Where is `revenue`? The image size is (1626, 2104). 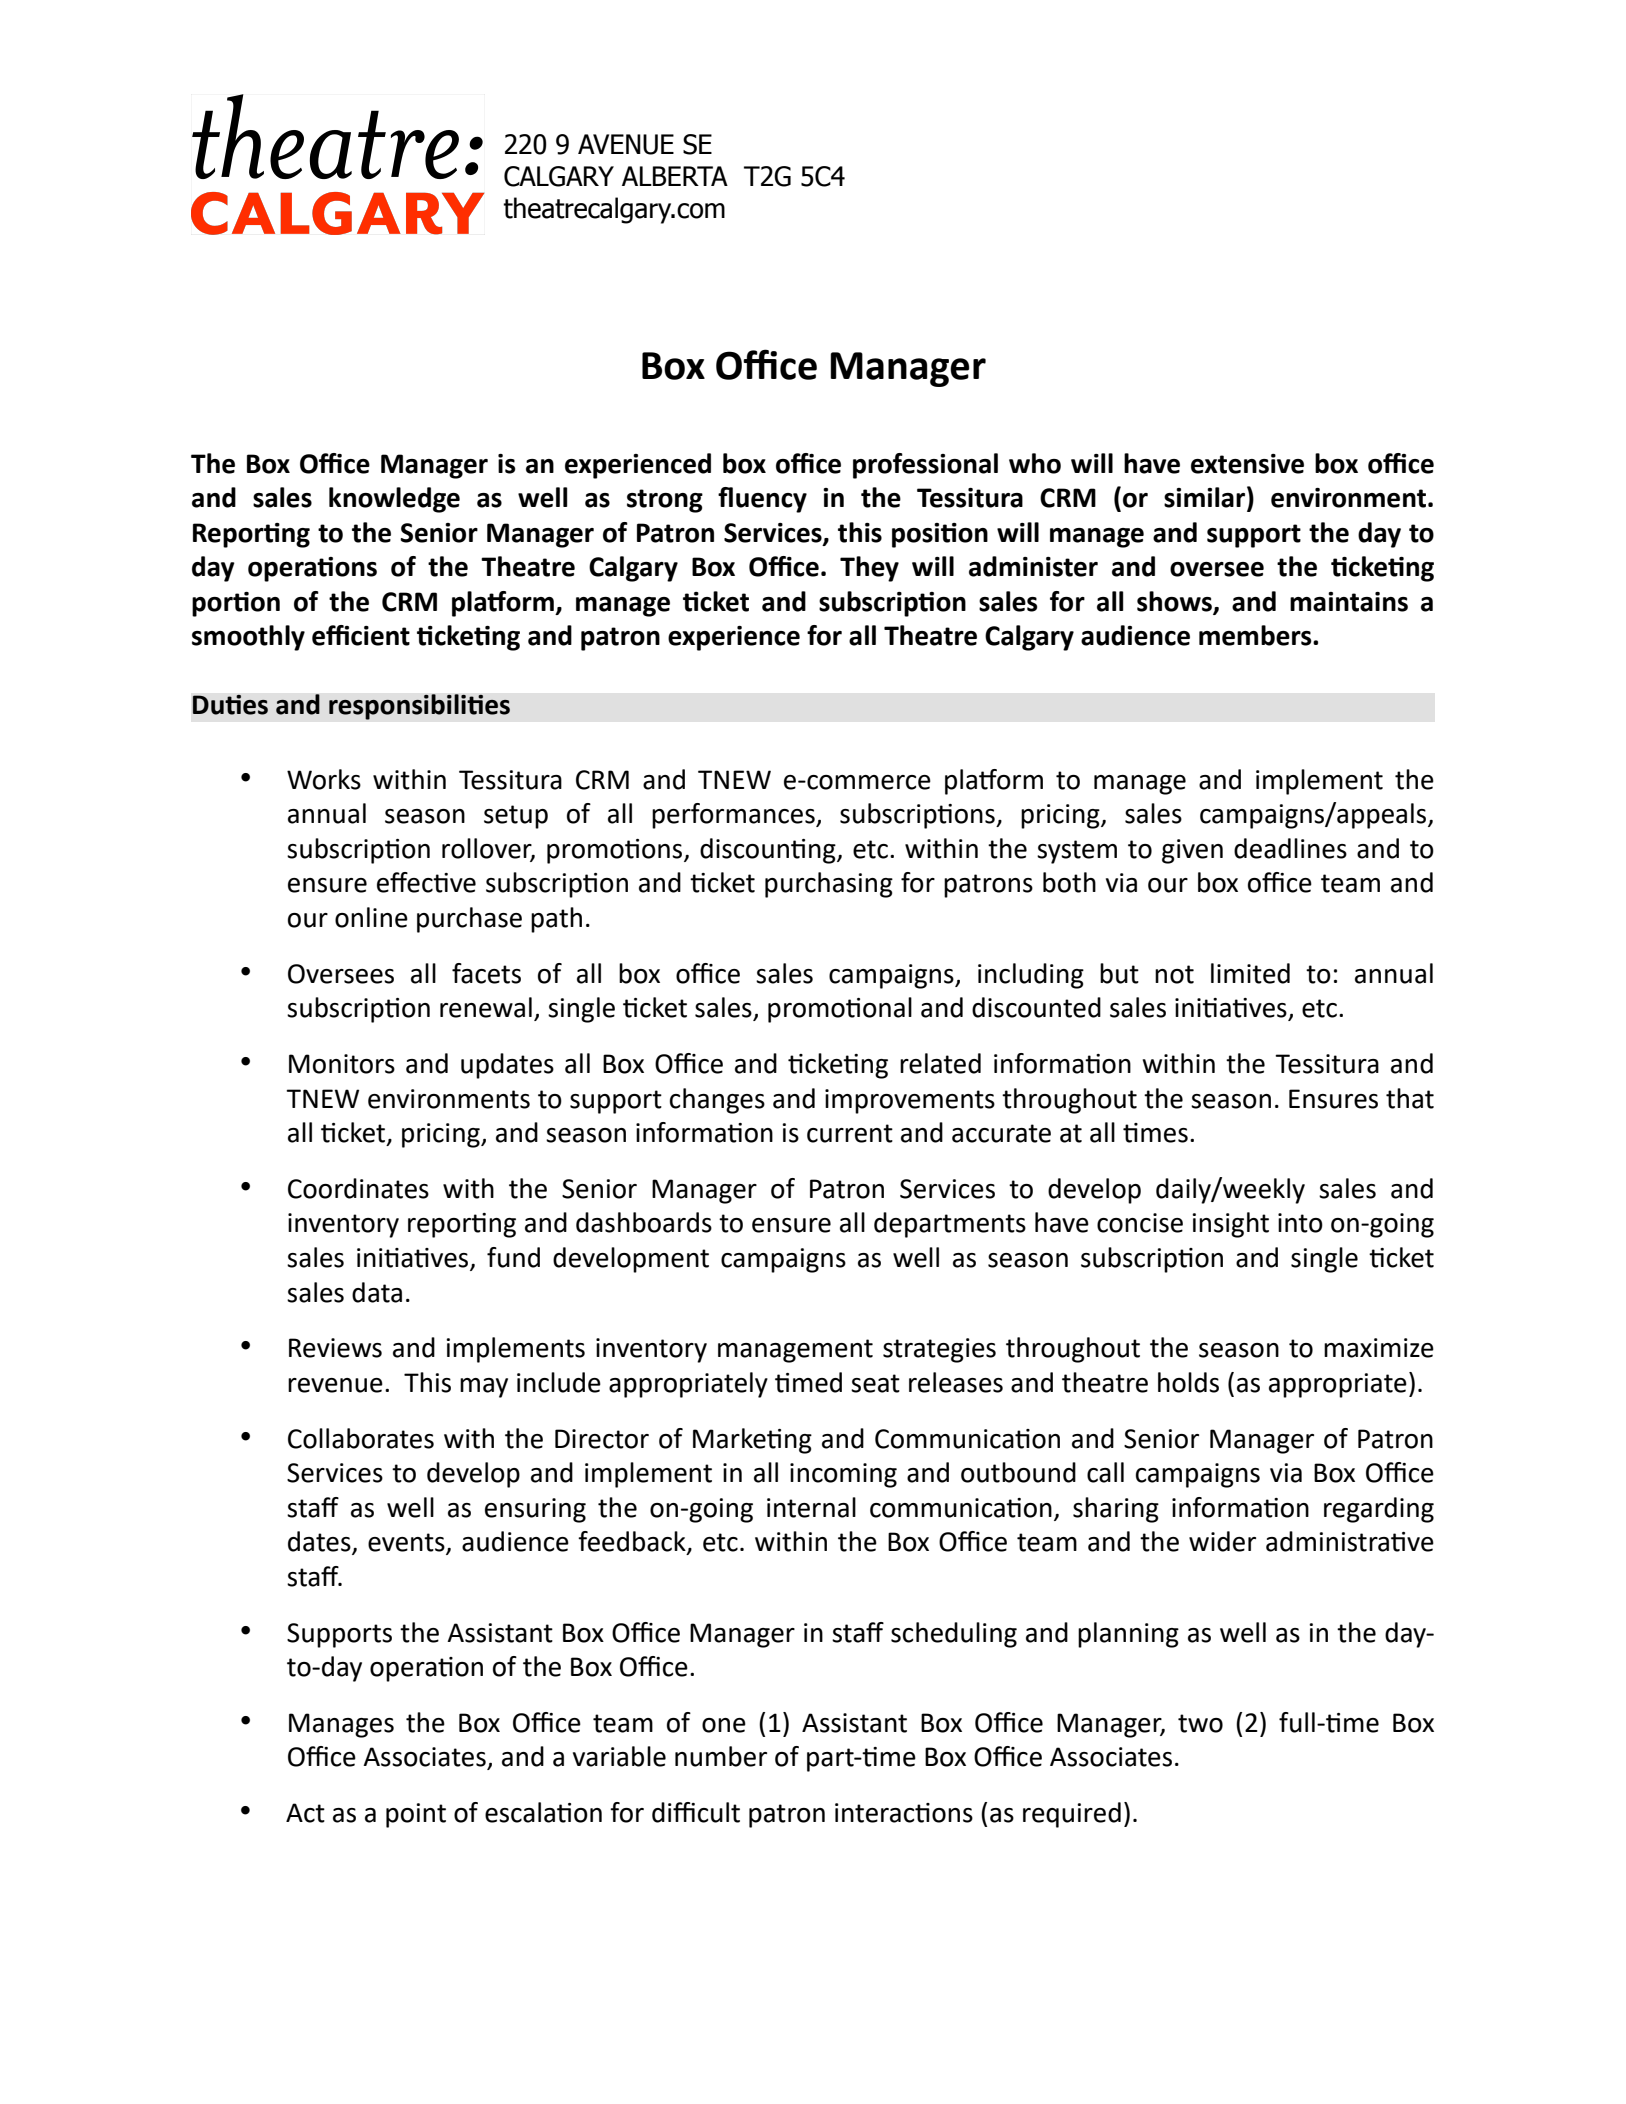 revenue is located at coordinates (335, 1385).
